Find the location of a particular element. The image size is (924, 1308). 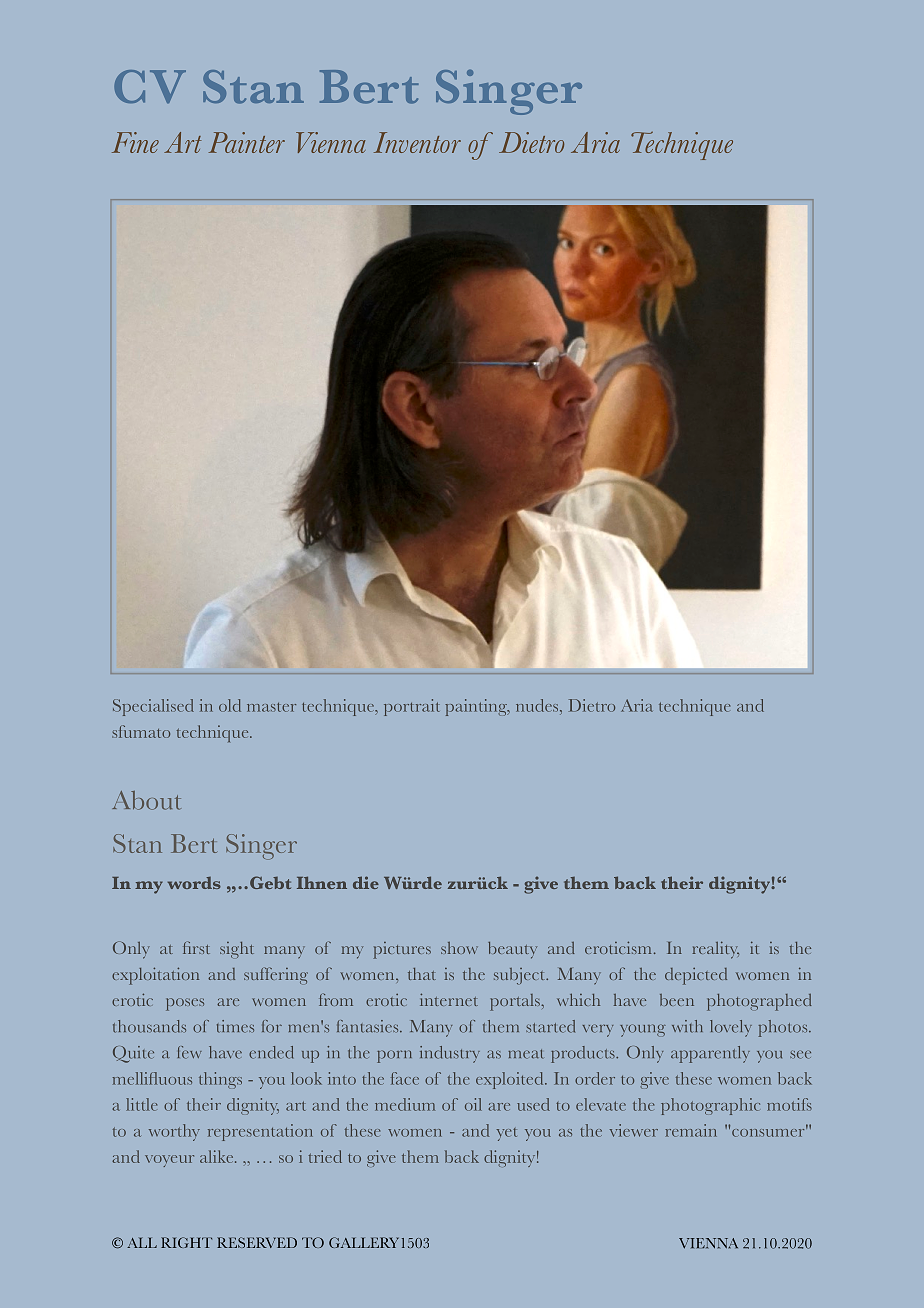

Painter is located at coordinates (247, 142).
